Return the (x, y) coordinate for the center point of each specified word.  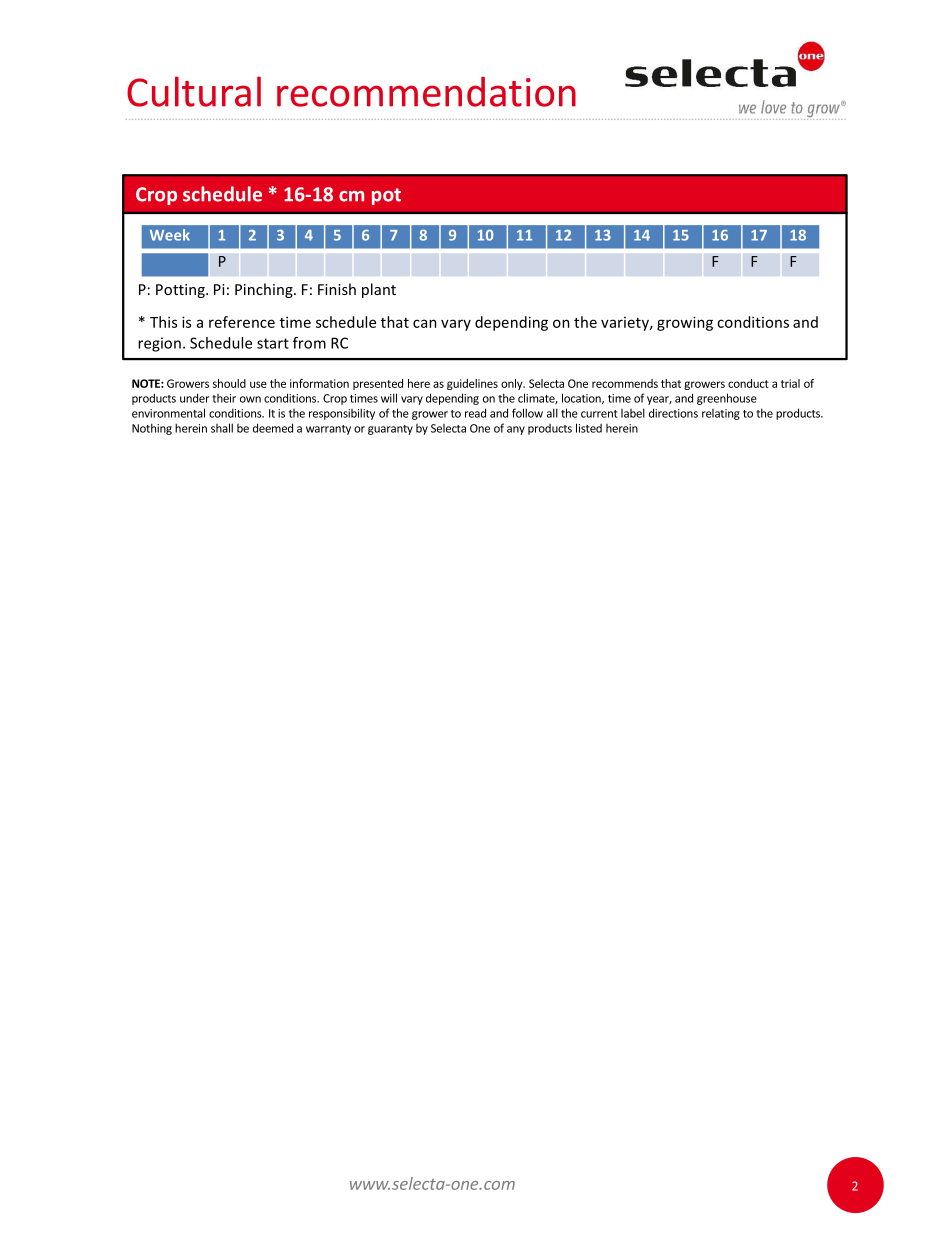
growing (685, 323)
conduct (748, 383)
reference (242, 322)
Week (170, 235)
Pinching (265, 290)
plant (379, 290)
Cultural (194, 91)
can (425, 323)
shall (222, 428)
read (475, 413)
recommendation (426, 92)
